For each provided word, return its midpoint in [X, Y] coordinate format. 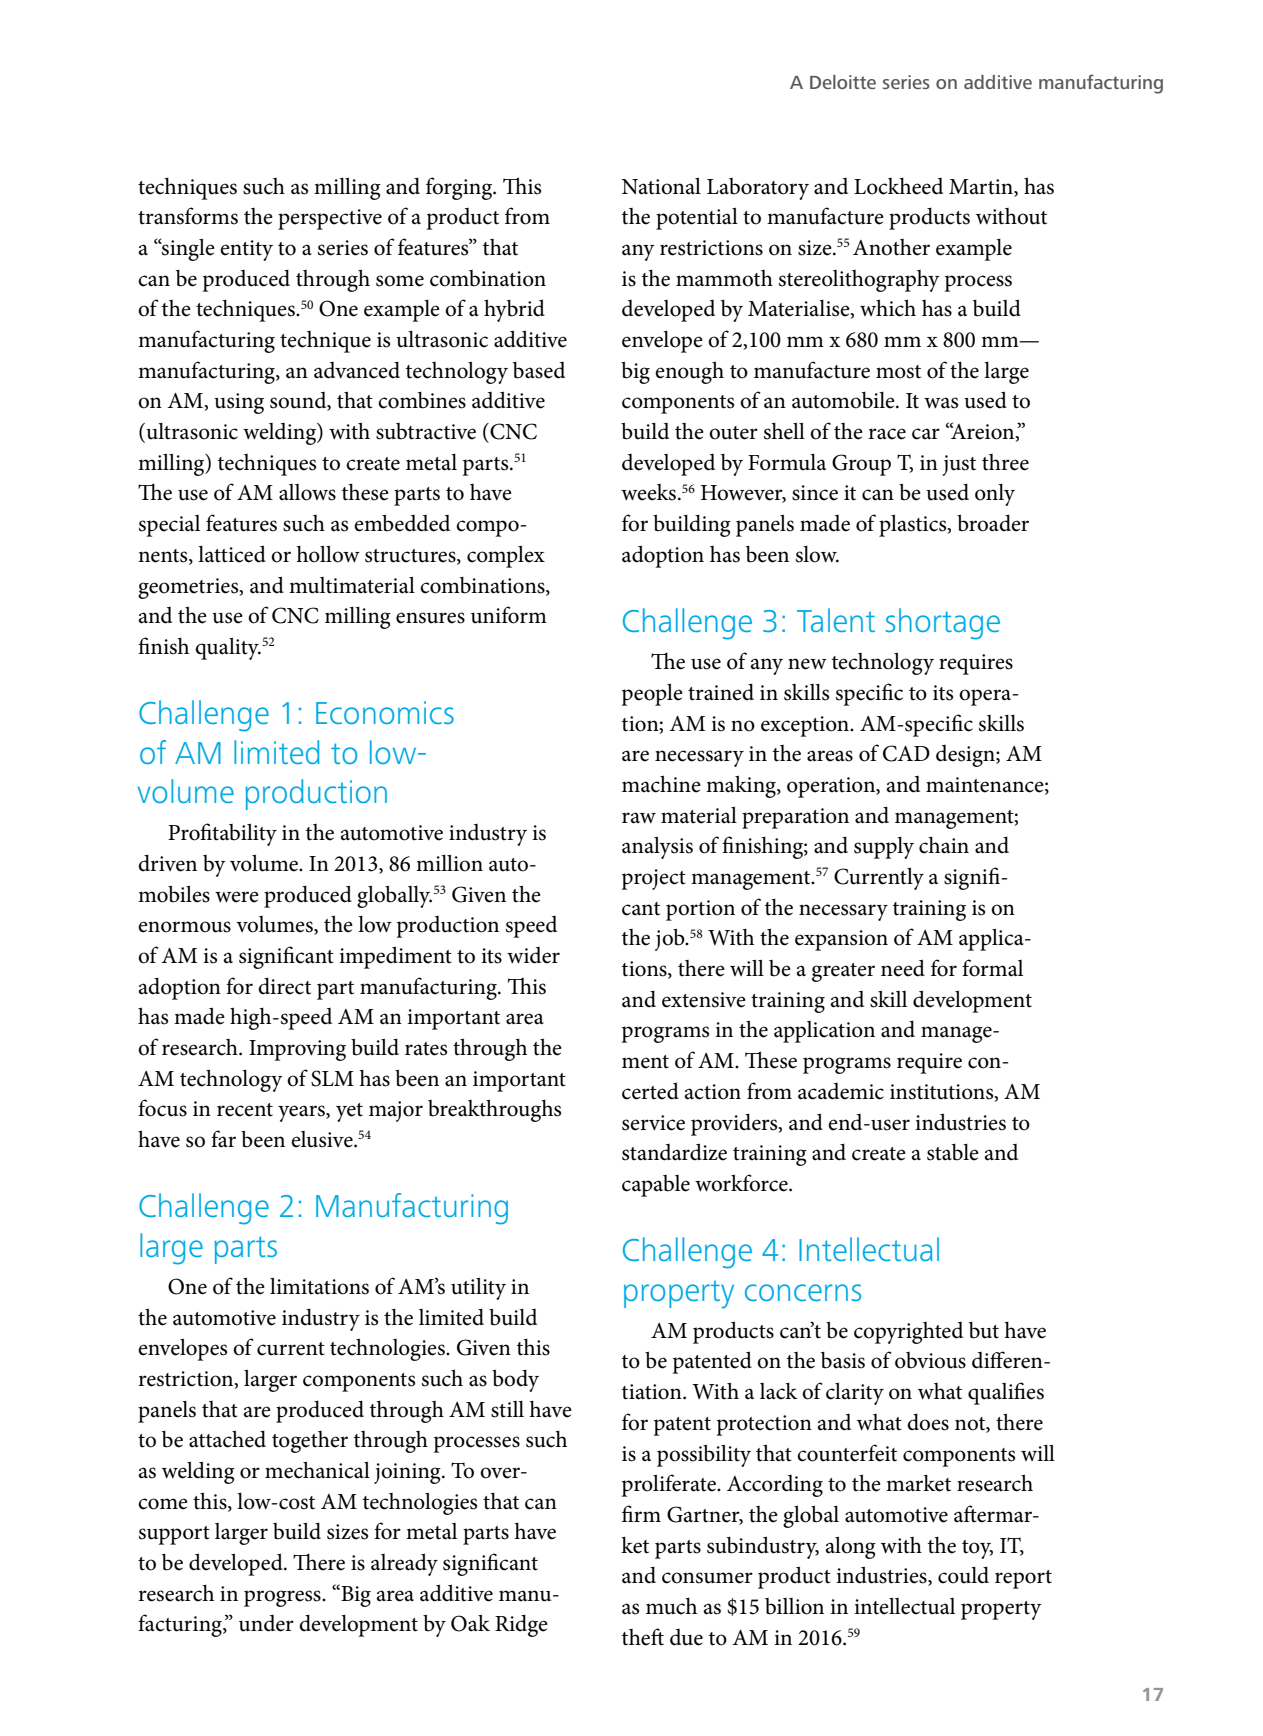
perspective [330, 219]
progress [283, 1598]
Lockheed [898, 186]
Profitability [222, 834]
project [654, 879]
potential [697, 218]
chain [944, 845]
